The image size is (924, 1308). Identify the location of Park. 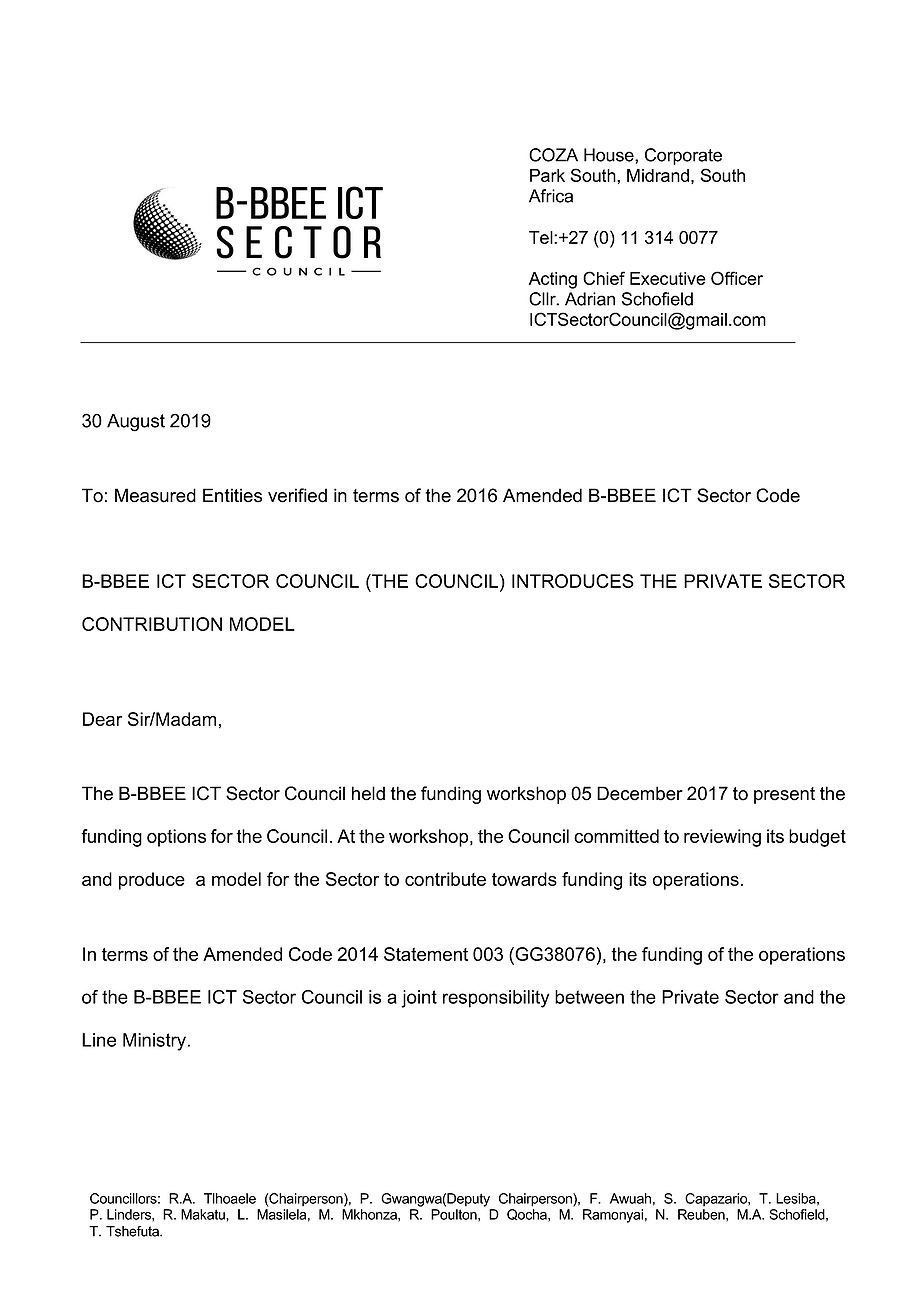
(547, 175).
